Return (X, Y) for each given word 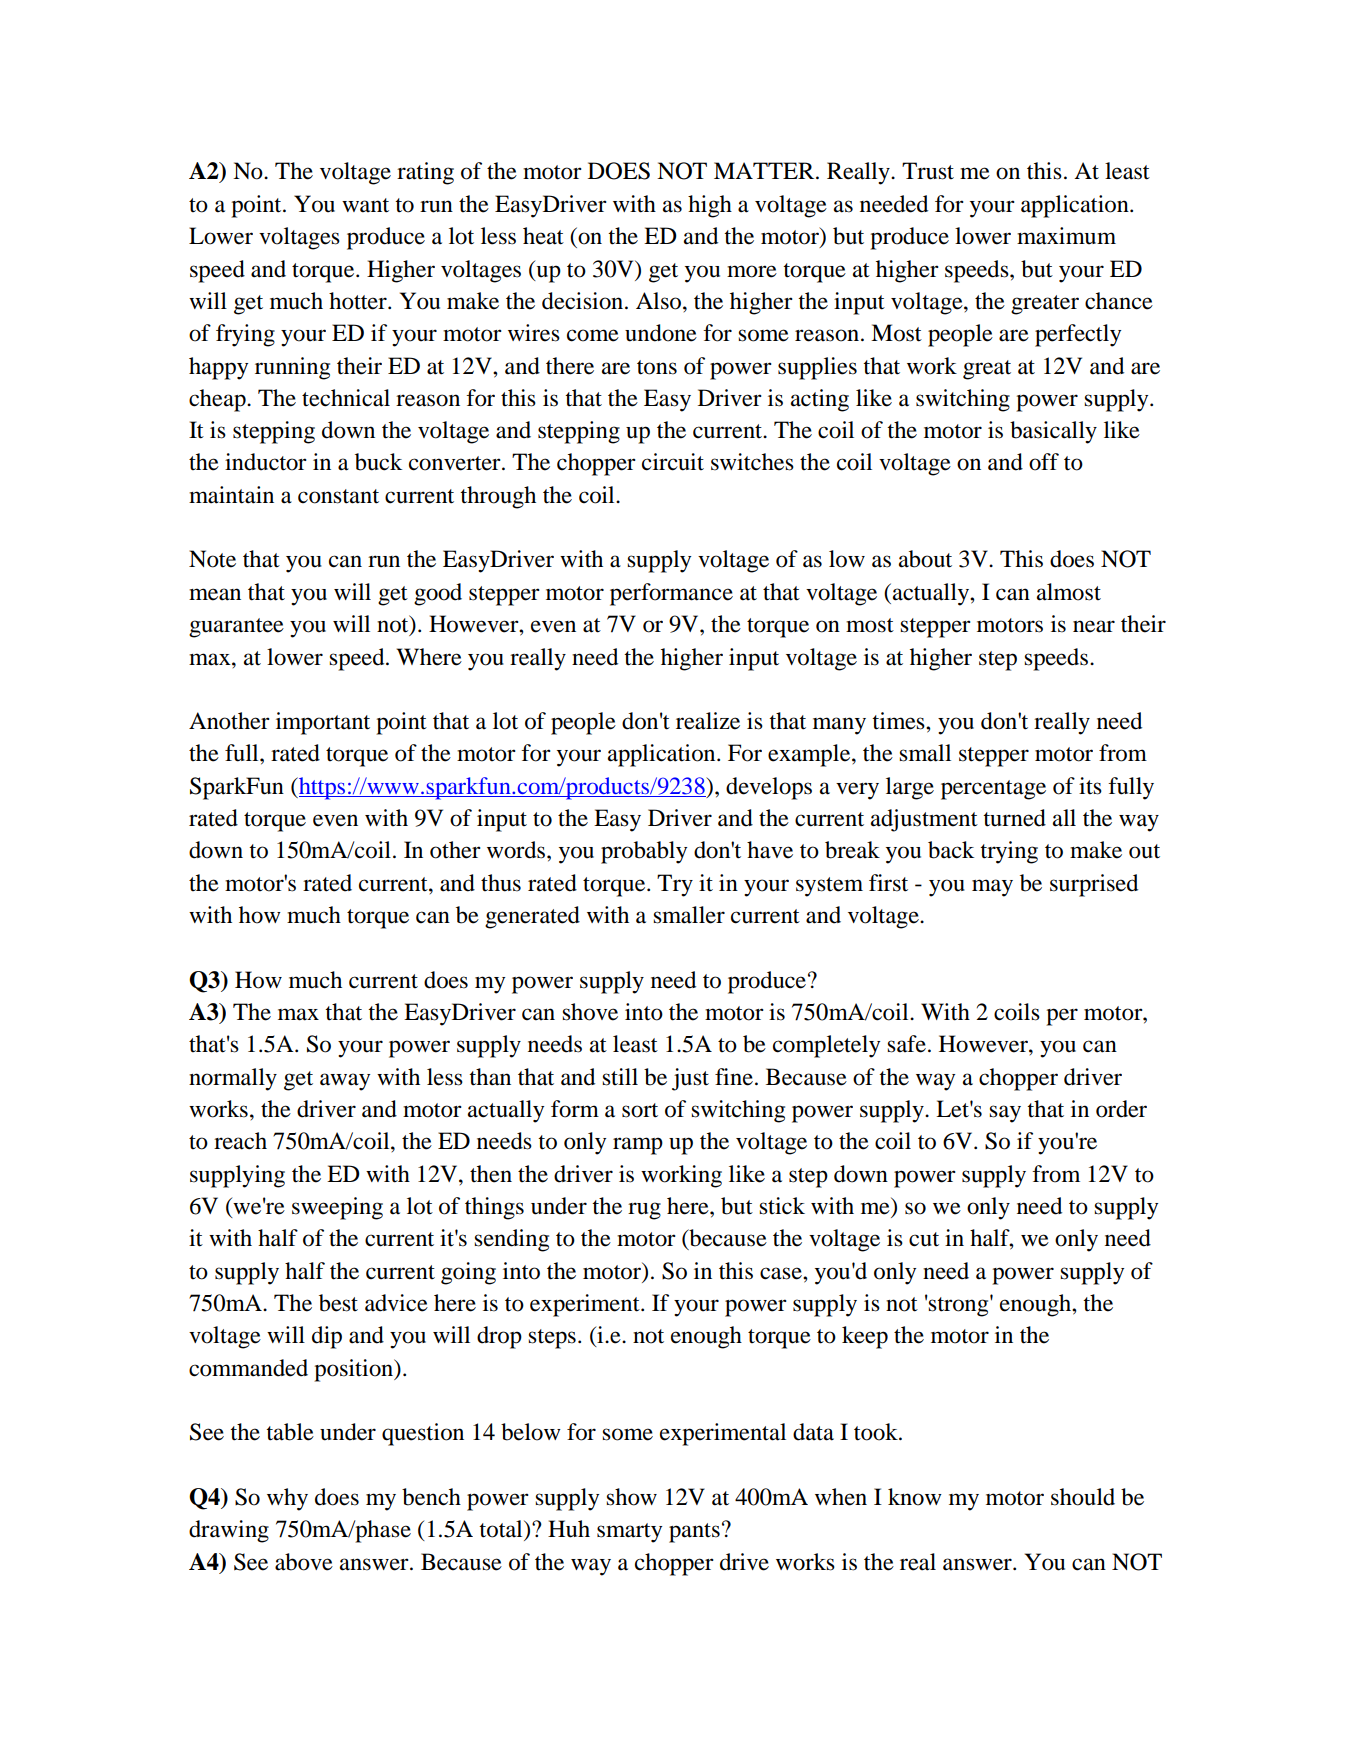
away (345, 1082)
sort (640, 1110)
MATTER (765, 170)
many (839, 726)
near (1094, 626)
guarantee (236, 628)
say (1005, 1114)
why (287, 1499)
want (365, 205)
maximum (1066, 236)
